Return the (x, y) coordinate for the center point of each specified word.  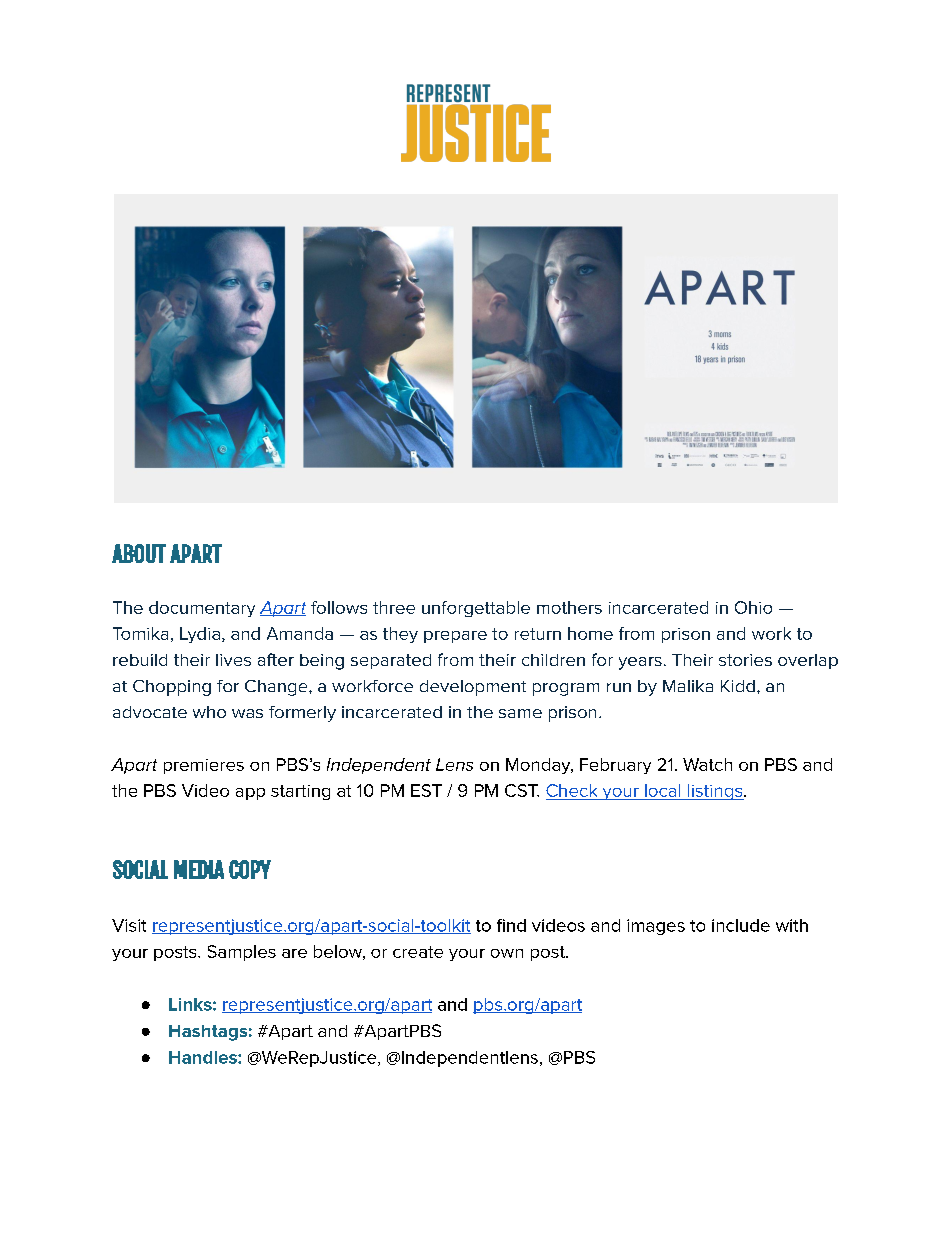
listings (715, 792)
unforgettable (476, 609)
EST (426, 790)
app (250, 794)
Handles (204, 1057)
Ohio (753, 607)
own (507, 953)
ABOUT (139, 553)
